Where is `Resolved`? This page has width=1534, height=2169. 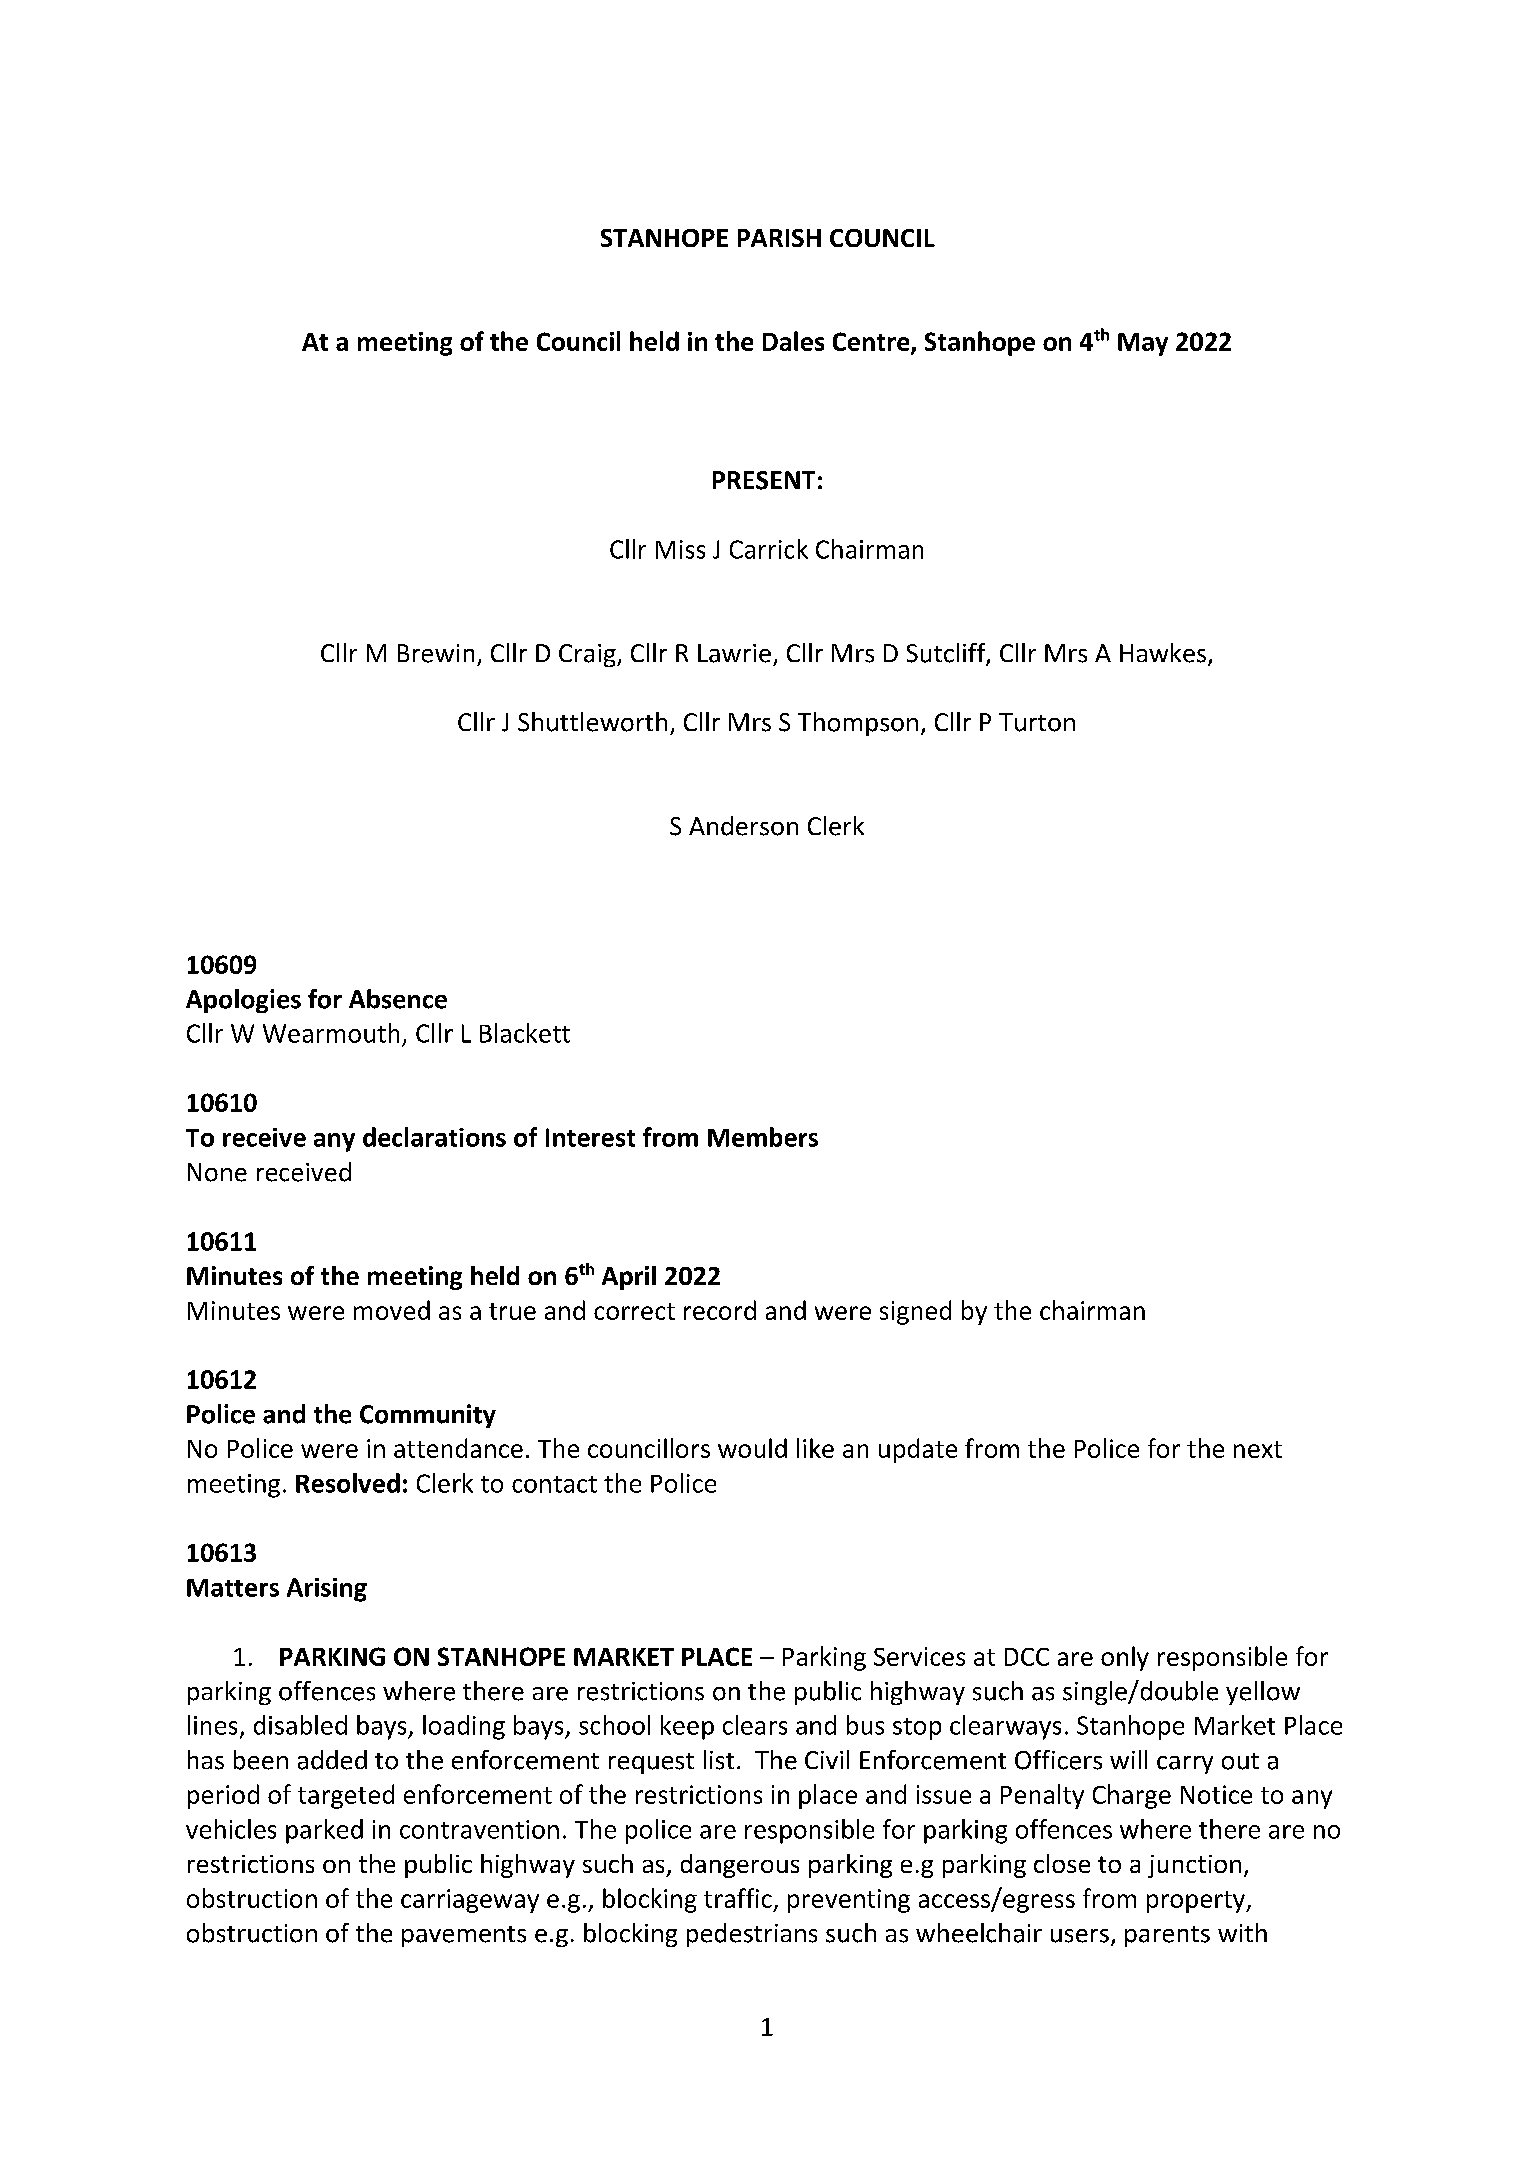
Resolved is located at coordinates (348, 1483).
